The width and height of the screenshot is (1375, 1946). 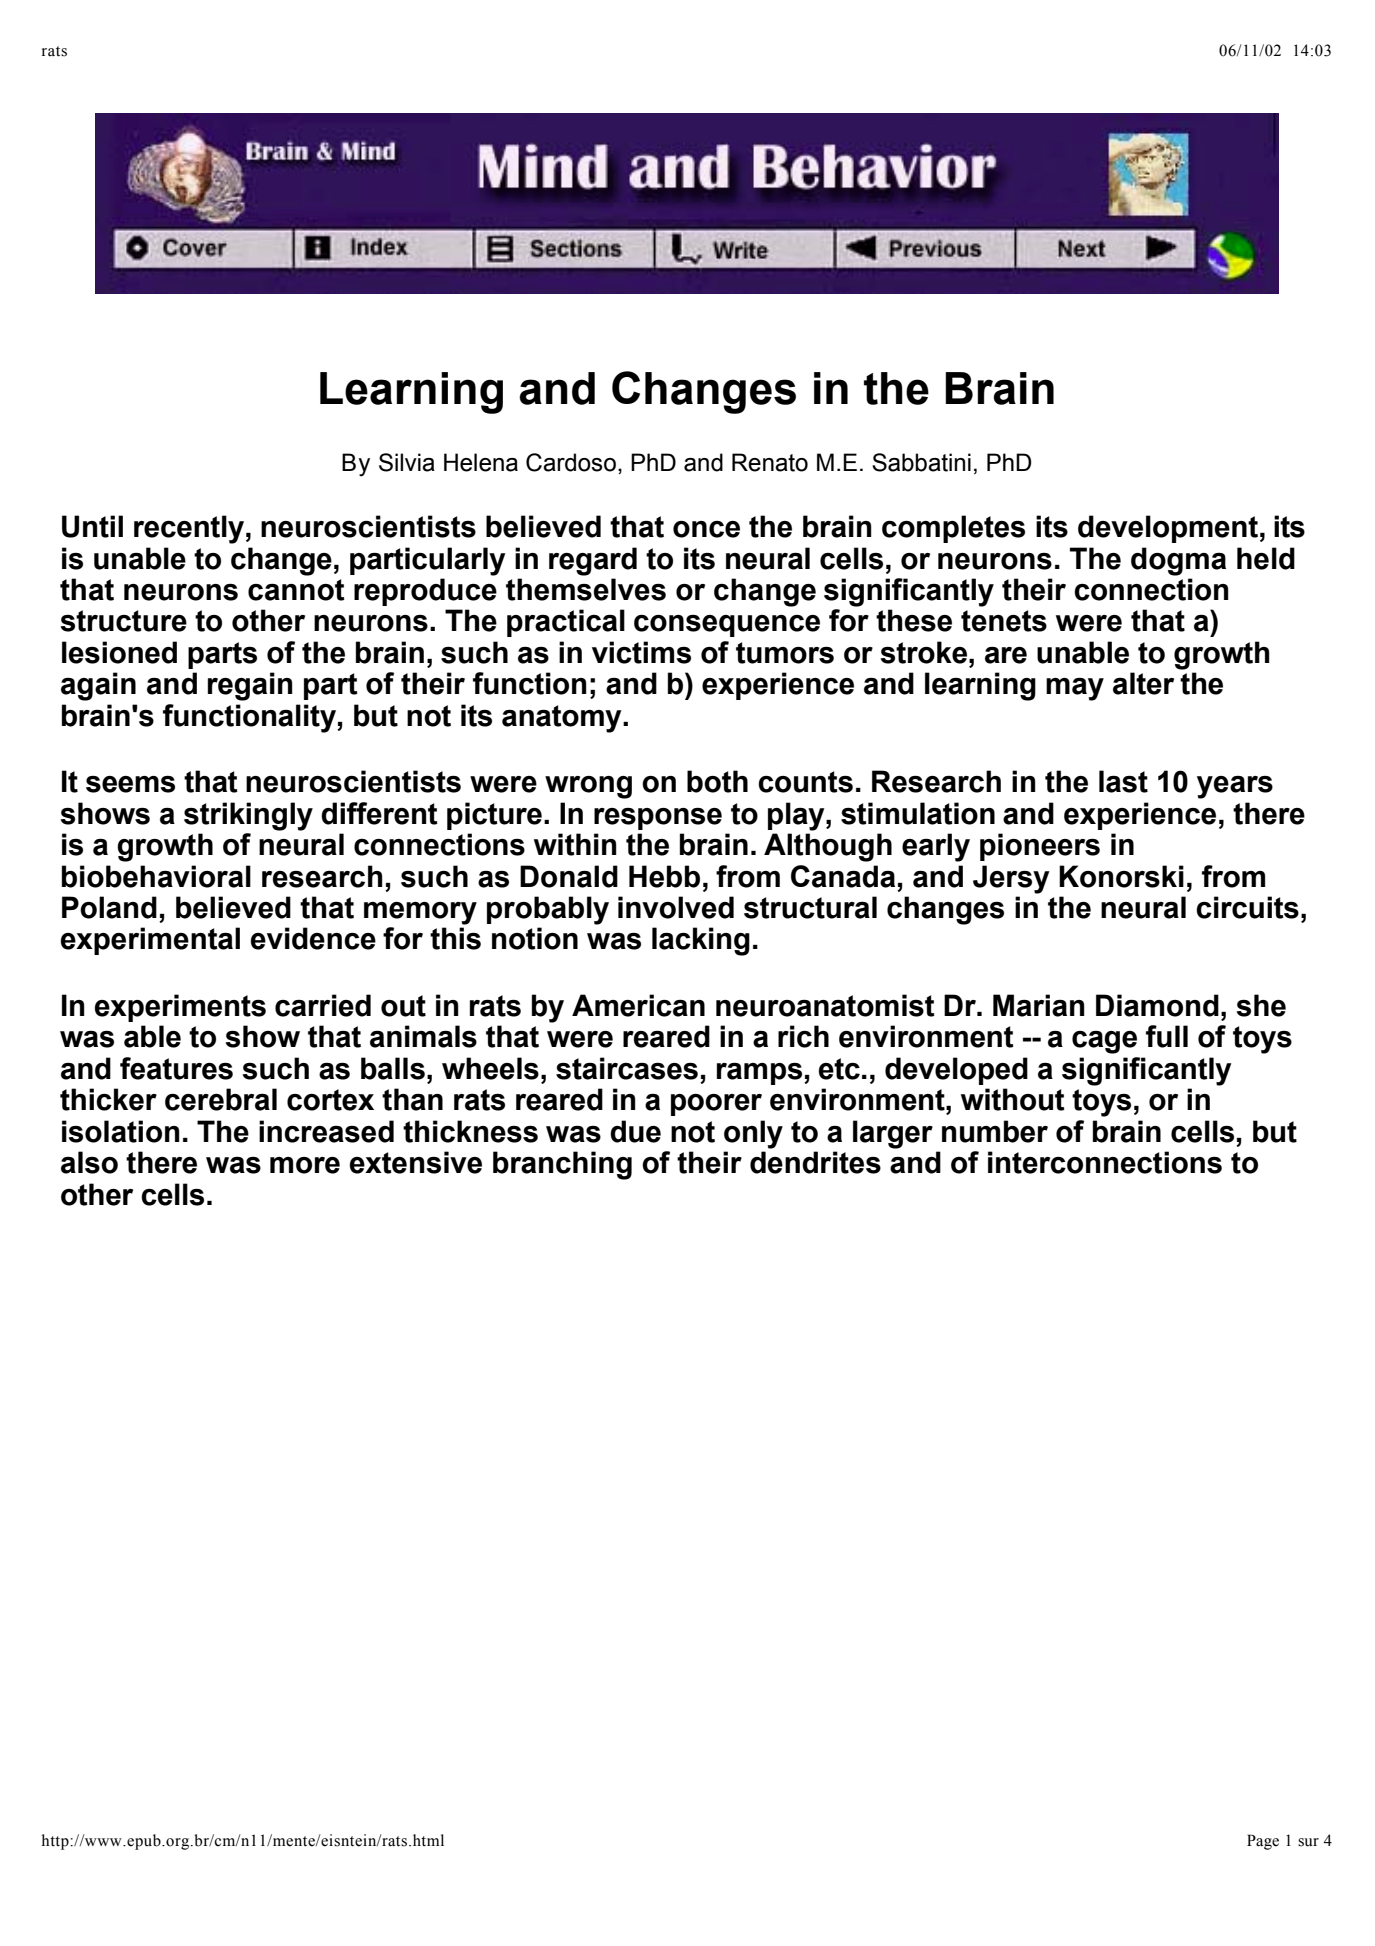 I want to click on Page, so click(x=1263, y=1842).
